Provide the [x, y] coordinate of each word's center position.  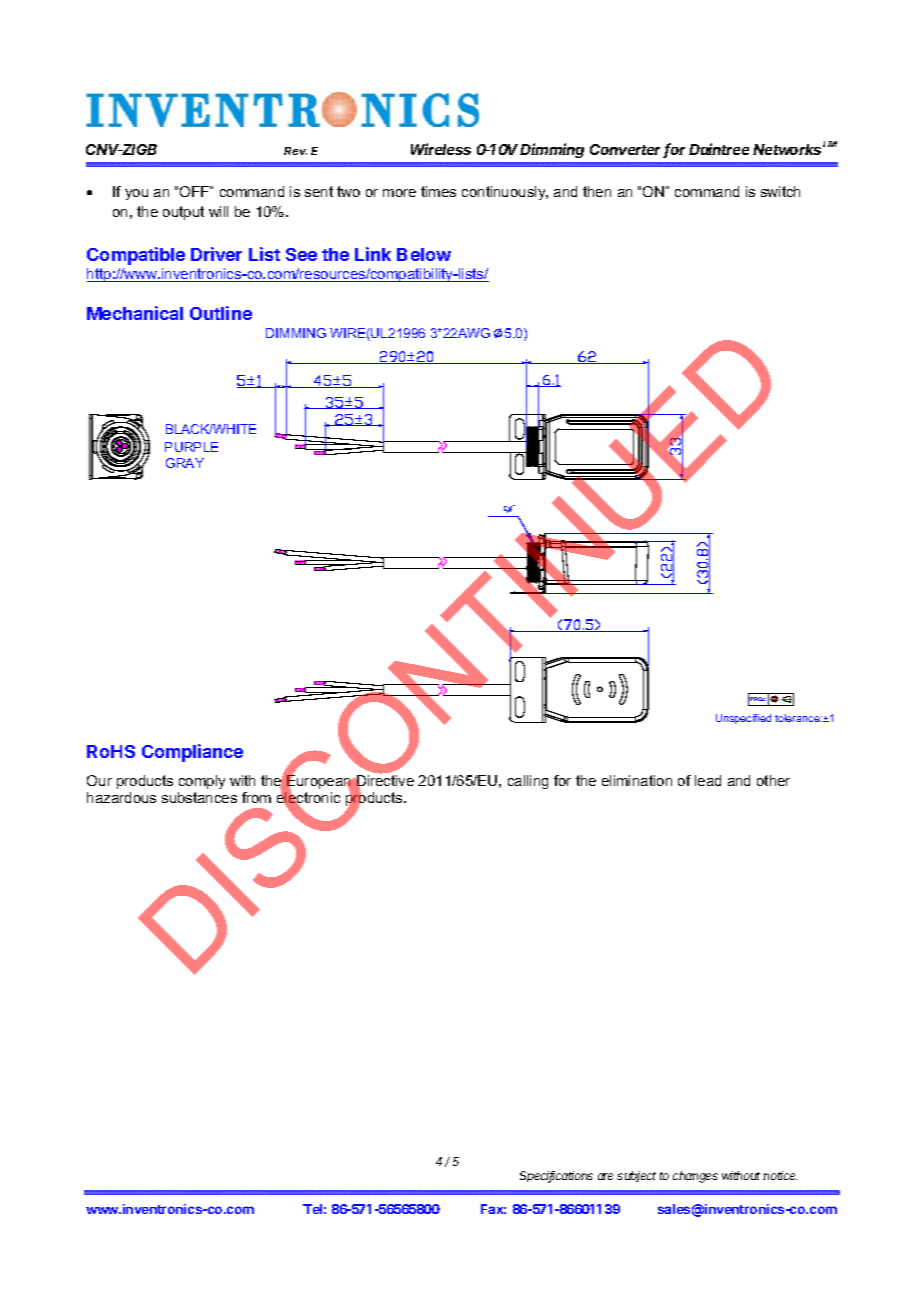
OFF [195, 191]
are [605, 1176]
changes [695, 1177]
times [438, 191]
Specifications [556, 1177]
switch [780, 191]
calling [528, 782]
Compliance [192, 753]
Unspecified [743, 719]
